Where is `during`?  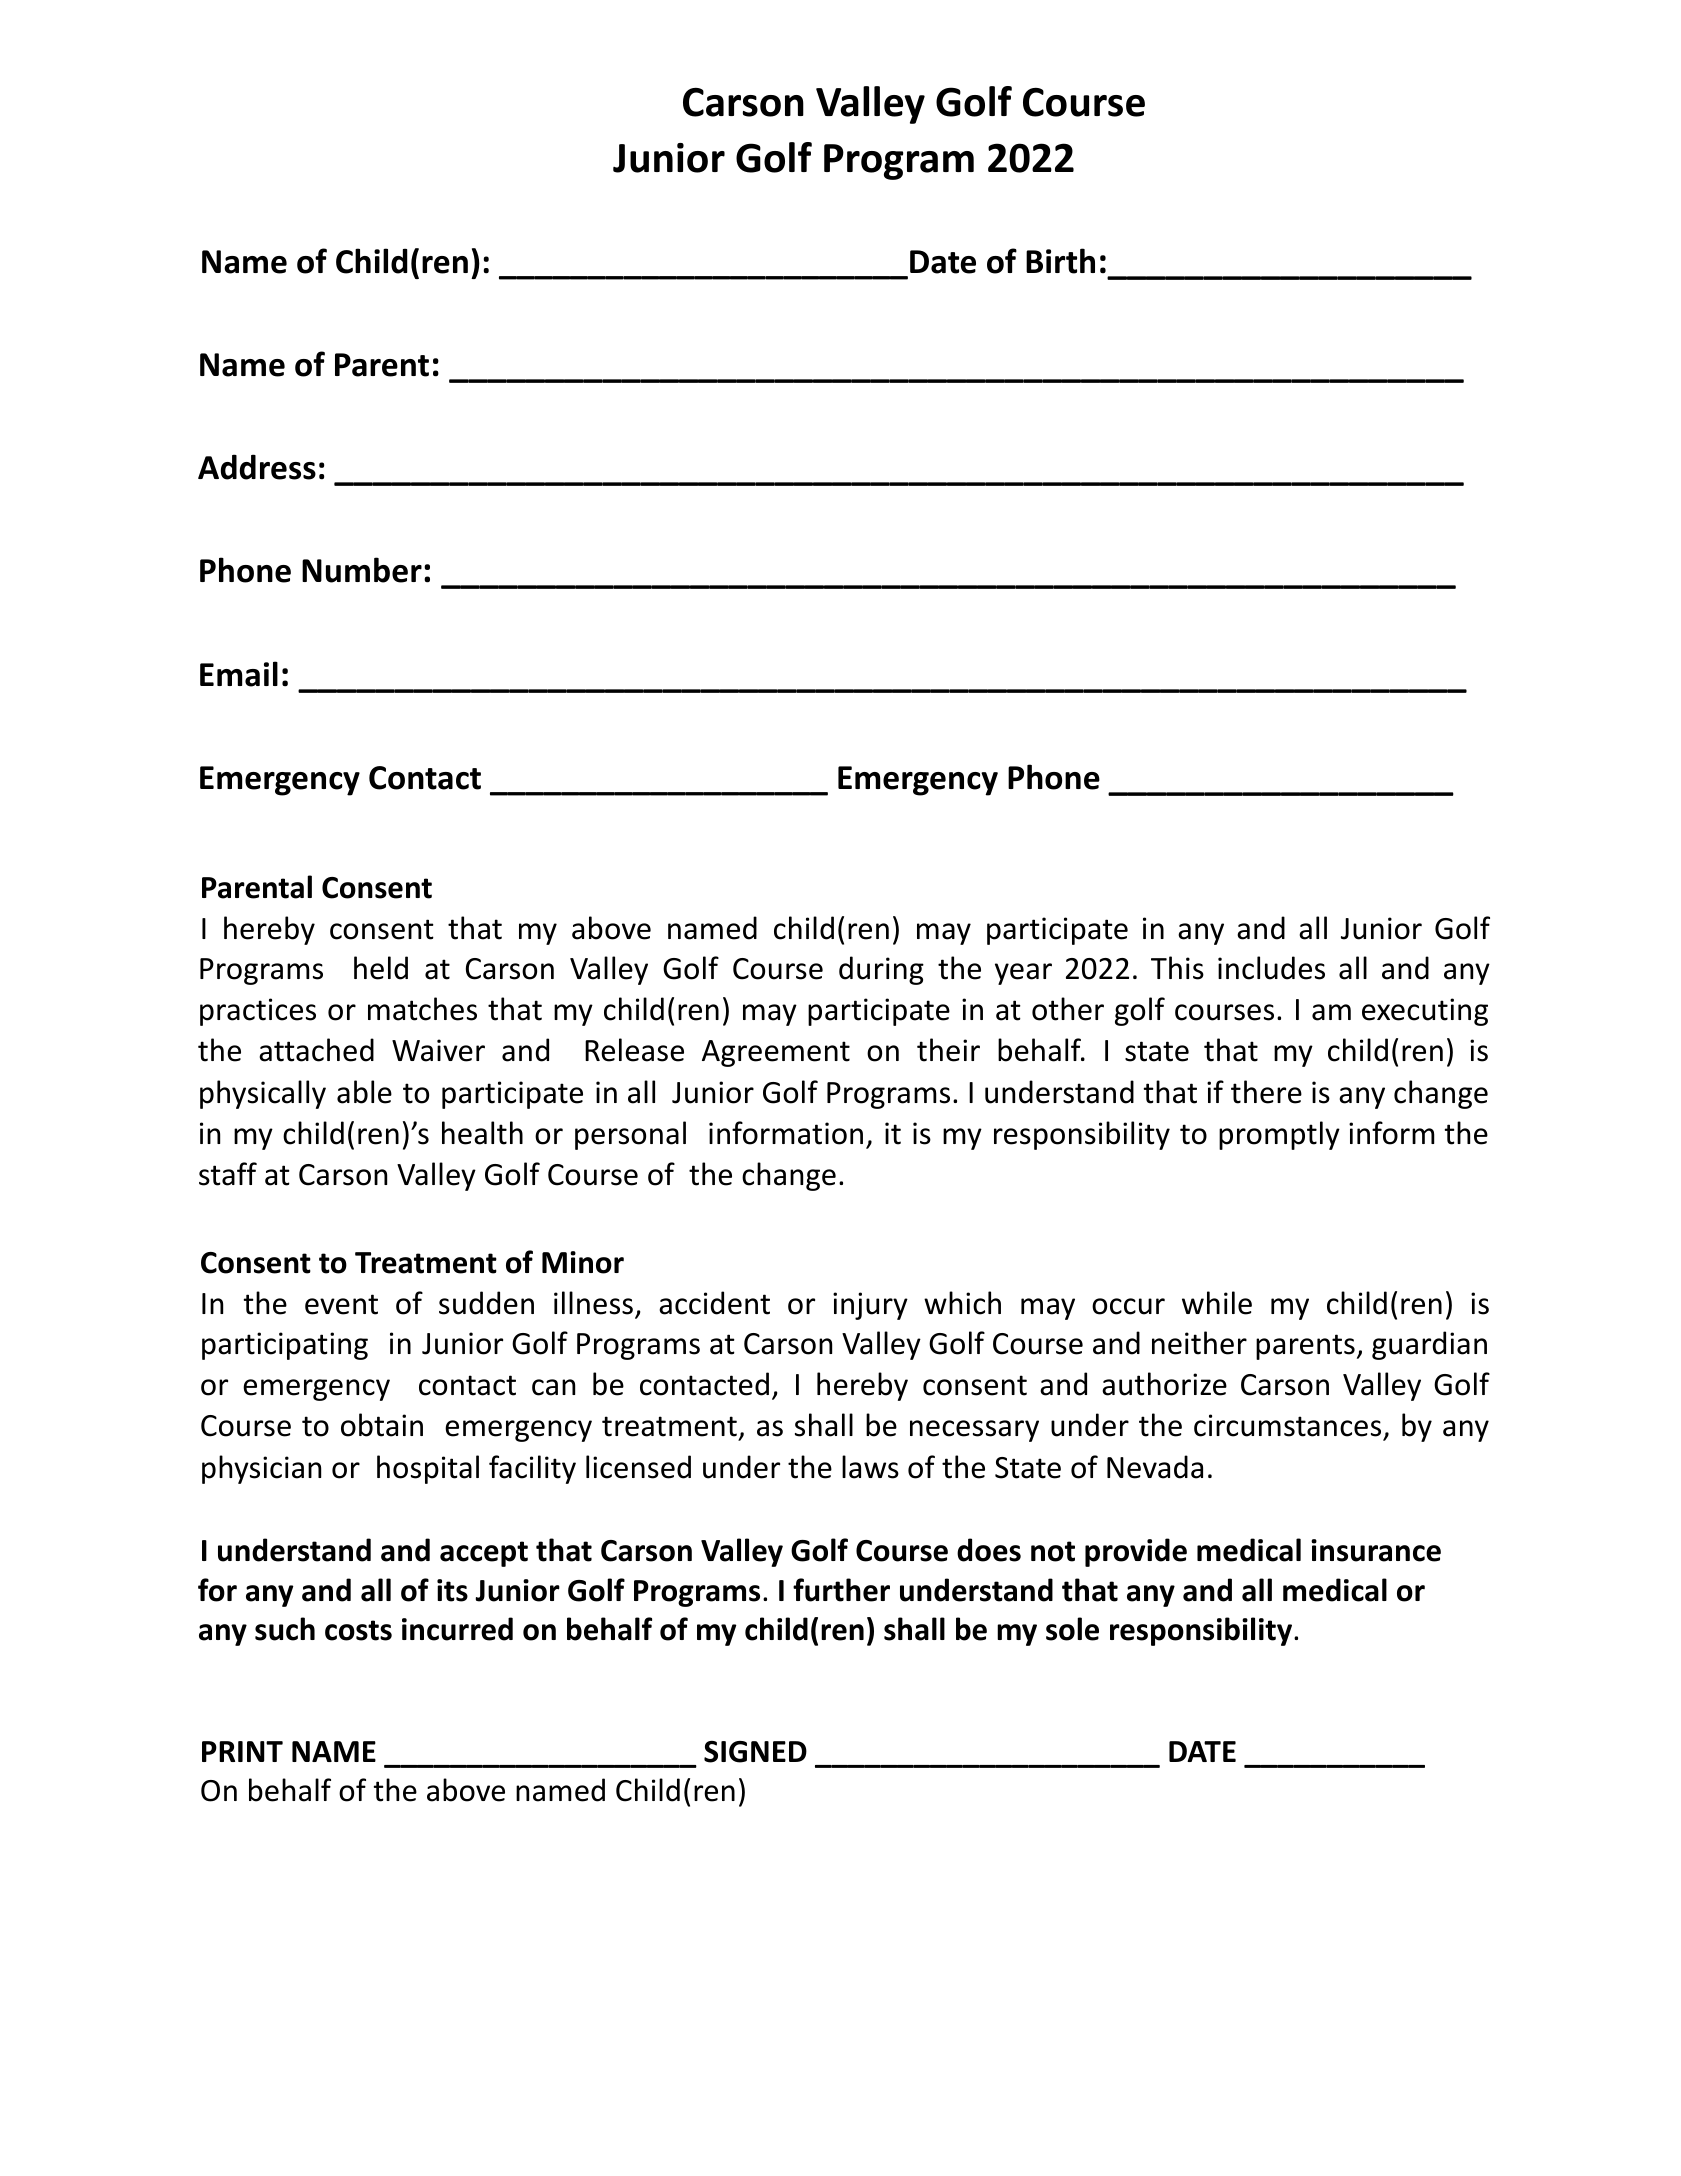 during is located at coordinates (881, 970).
